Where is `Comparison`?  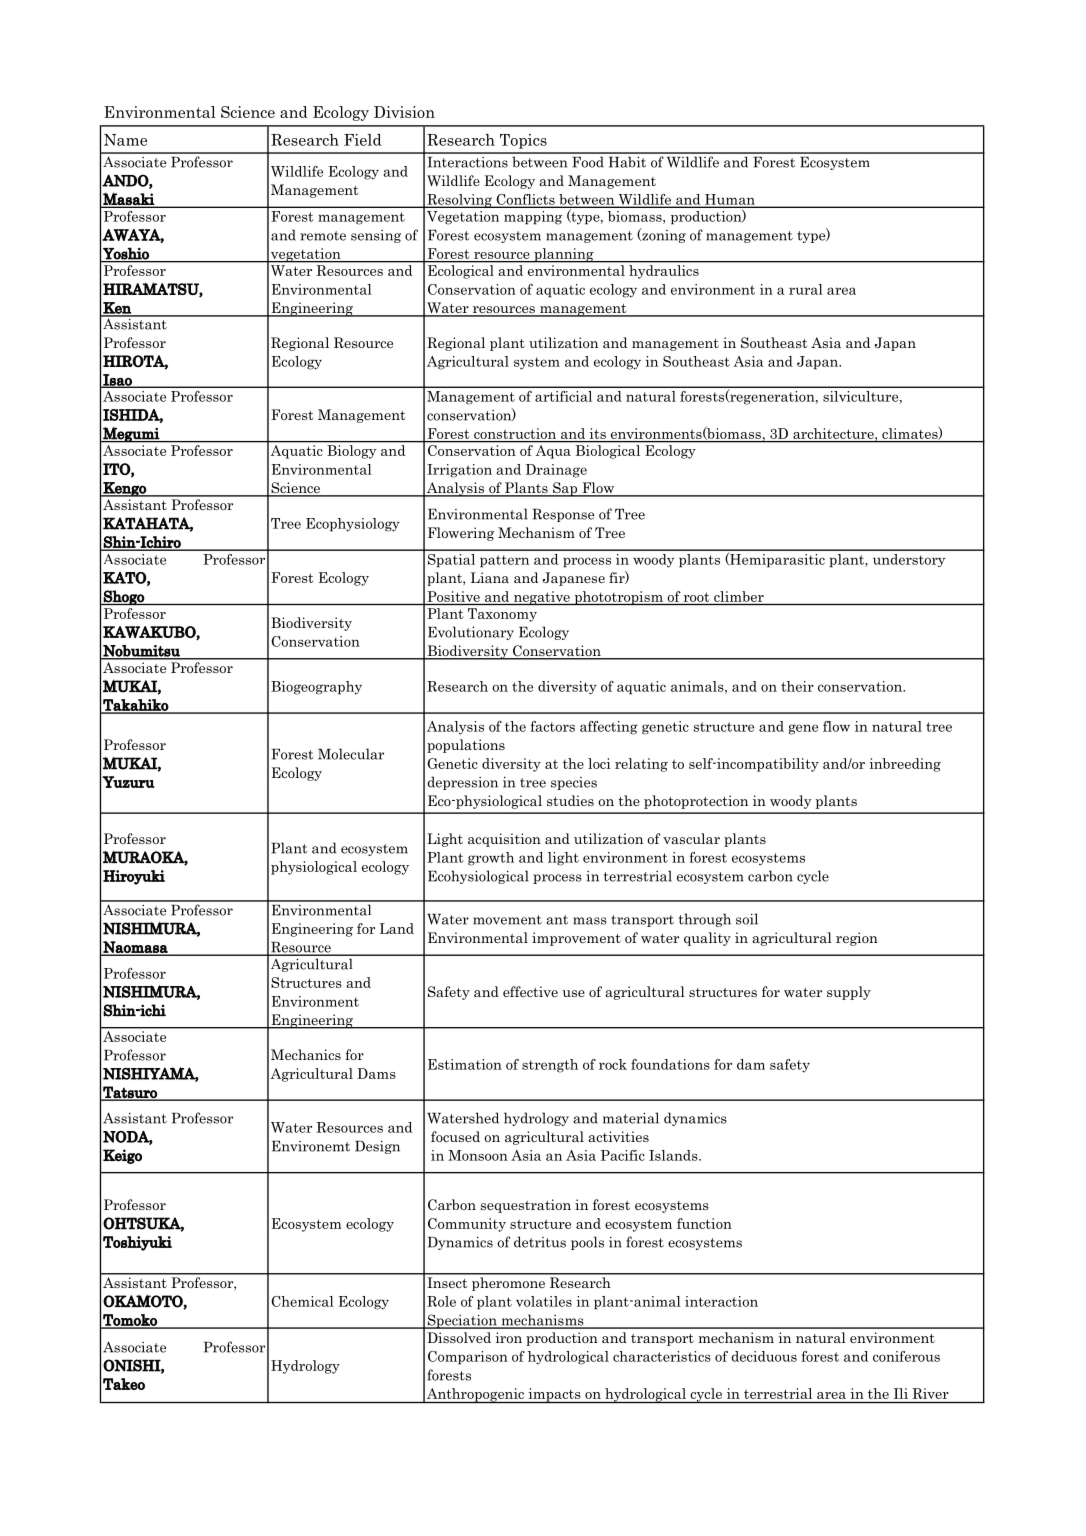
Comparison is located at coordinates (468, 1358).
